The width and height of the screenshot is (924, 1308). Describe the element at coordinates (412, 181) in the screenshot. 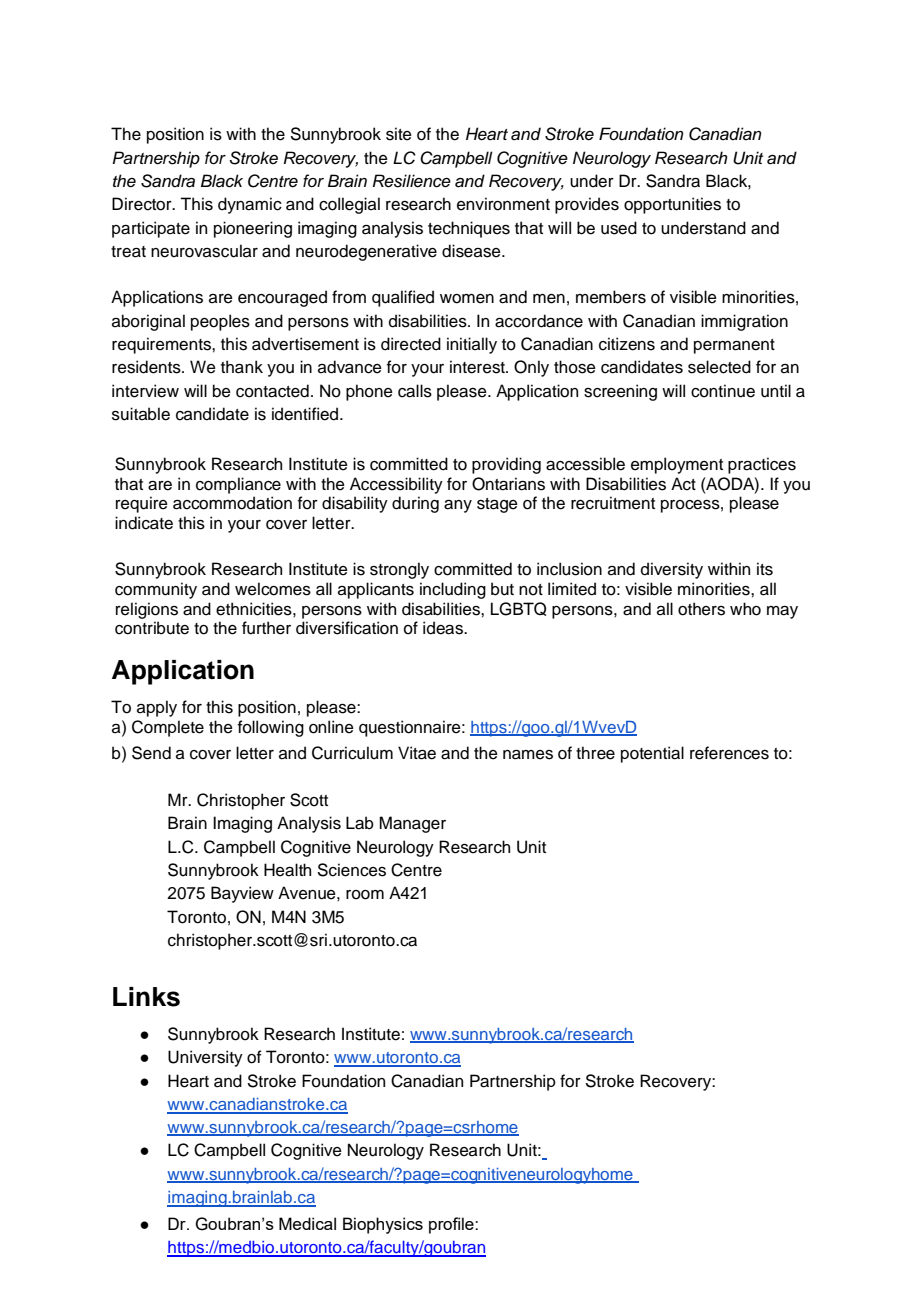

I see `Resilience` at that location.
